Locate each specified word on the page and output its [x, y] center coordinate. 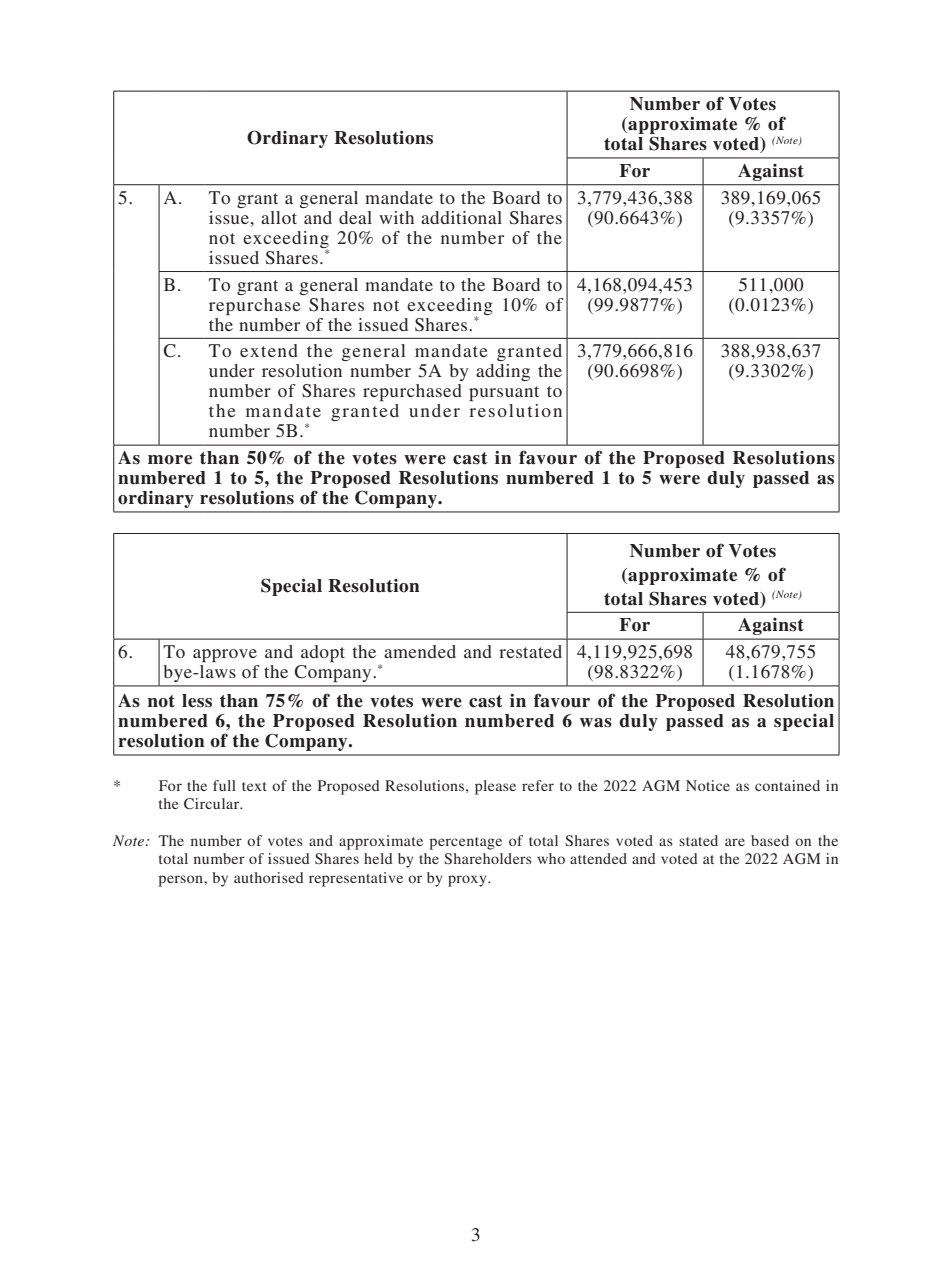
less [197, 701]
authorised [269, 877]
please [495, 787]
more [170, 460]
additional [461, 217]
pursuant [504, 393]
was [596, 723]
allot [279, 217]
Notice [708, 785]
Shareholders [488, 859]
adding [503, 372]
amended [420, 651]
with [396, 217]
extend [269, 350]
